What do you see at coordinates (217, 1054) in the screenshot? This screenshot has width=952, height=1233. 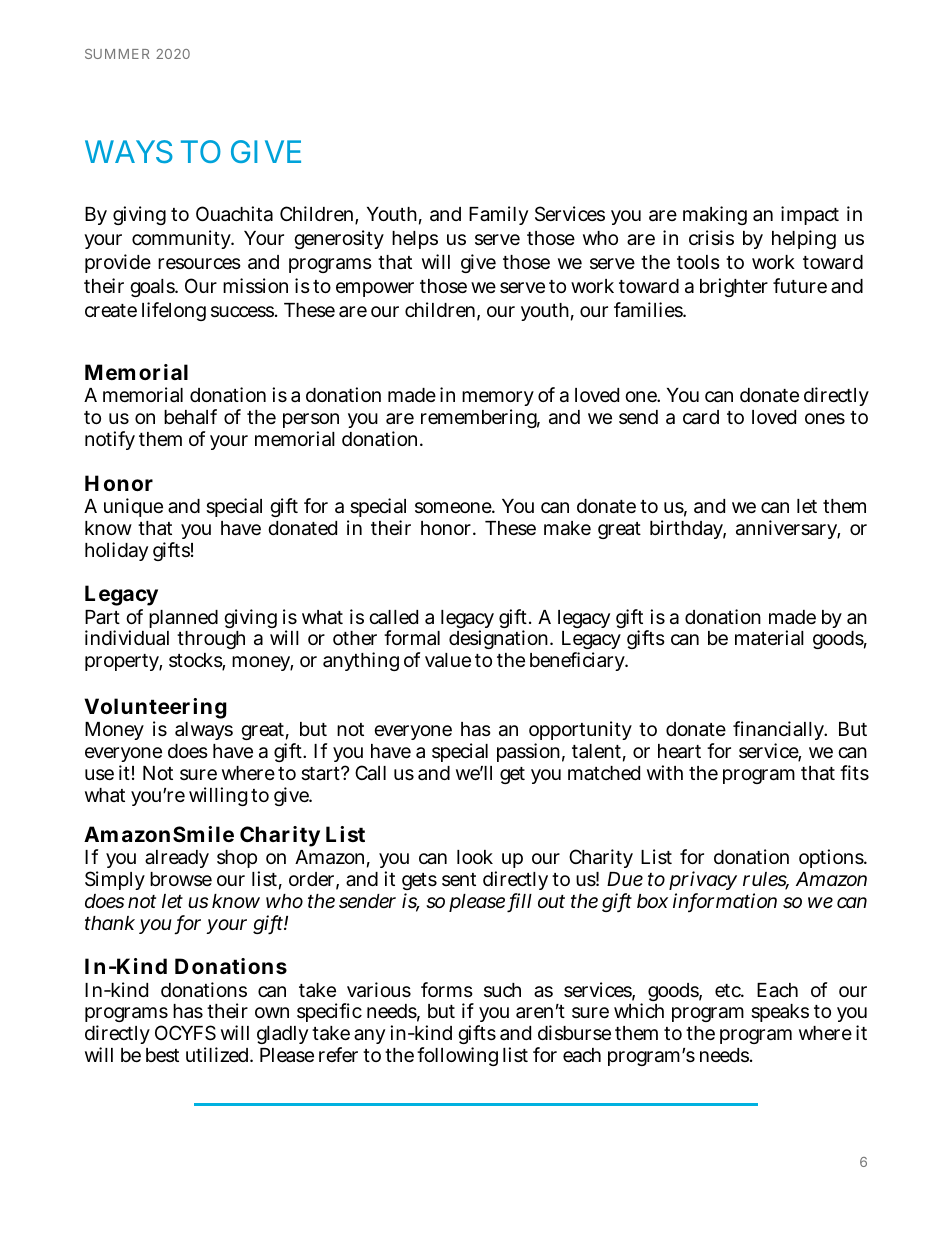 I see `utilized` at bounding box center [217, 1054].
